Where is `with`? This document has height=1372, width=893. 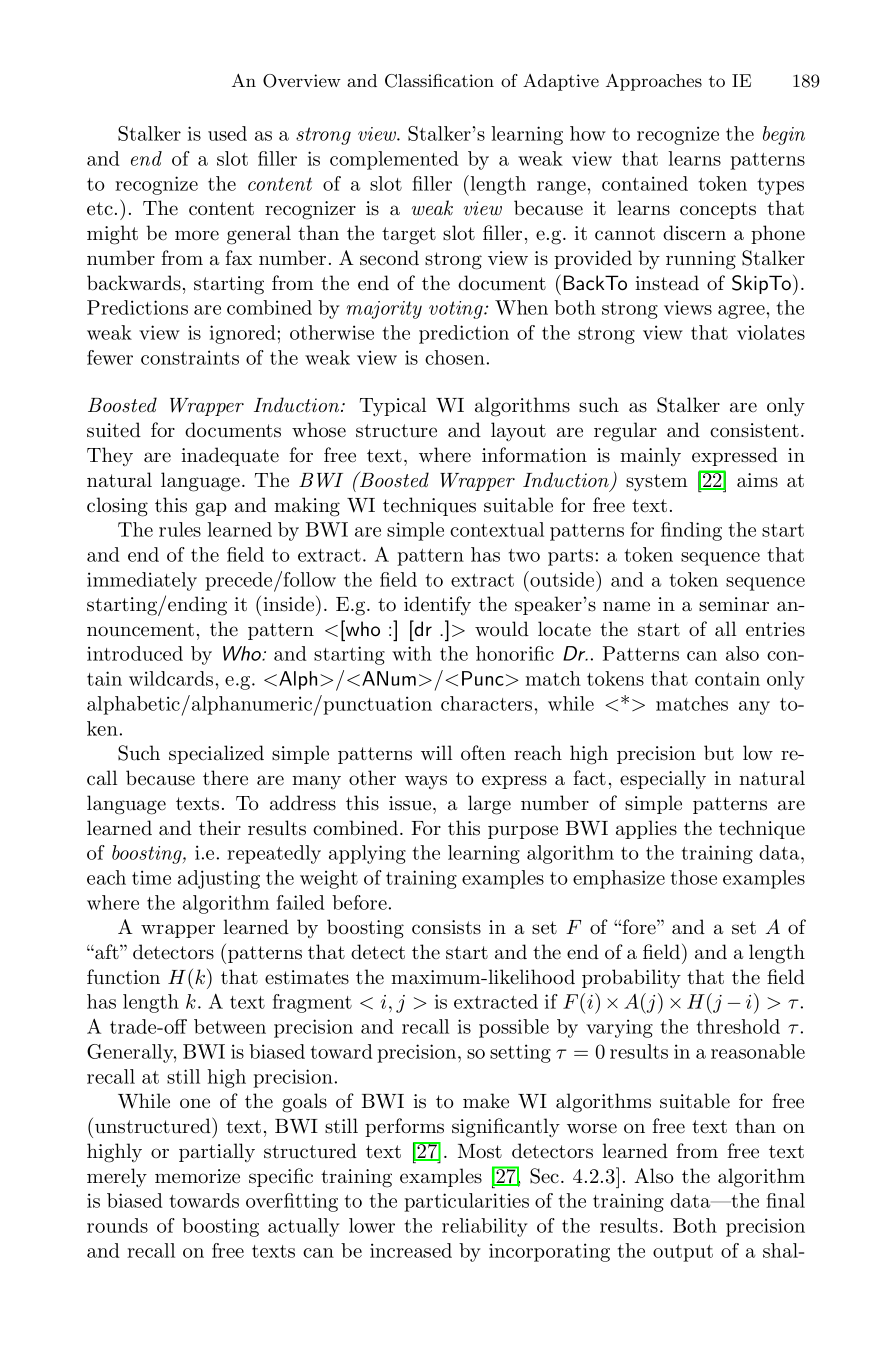 with is located at coordinates (412, 653).
